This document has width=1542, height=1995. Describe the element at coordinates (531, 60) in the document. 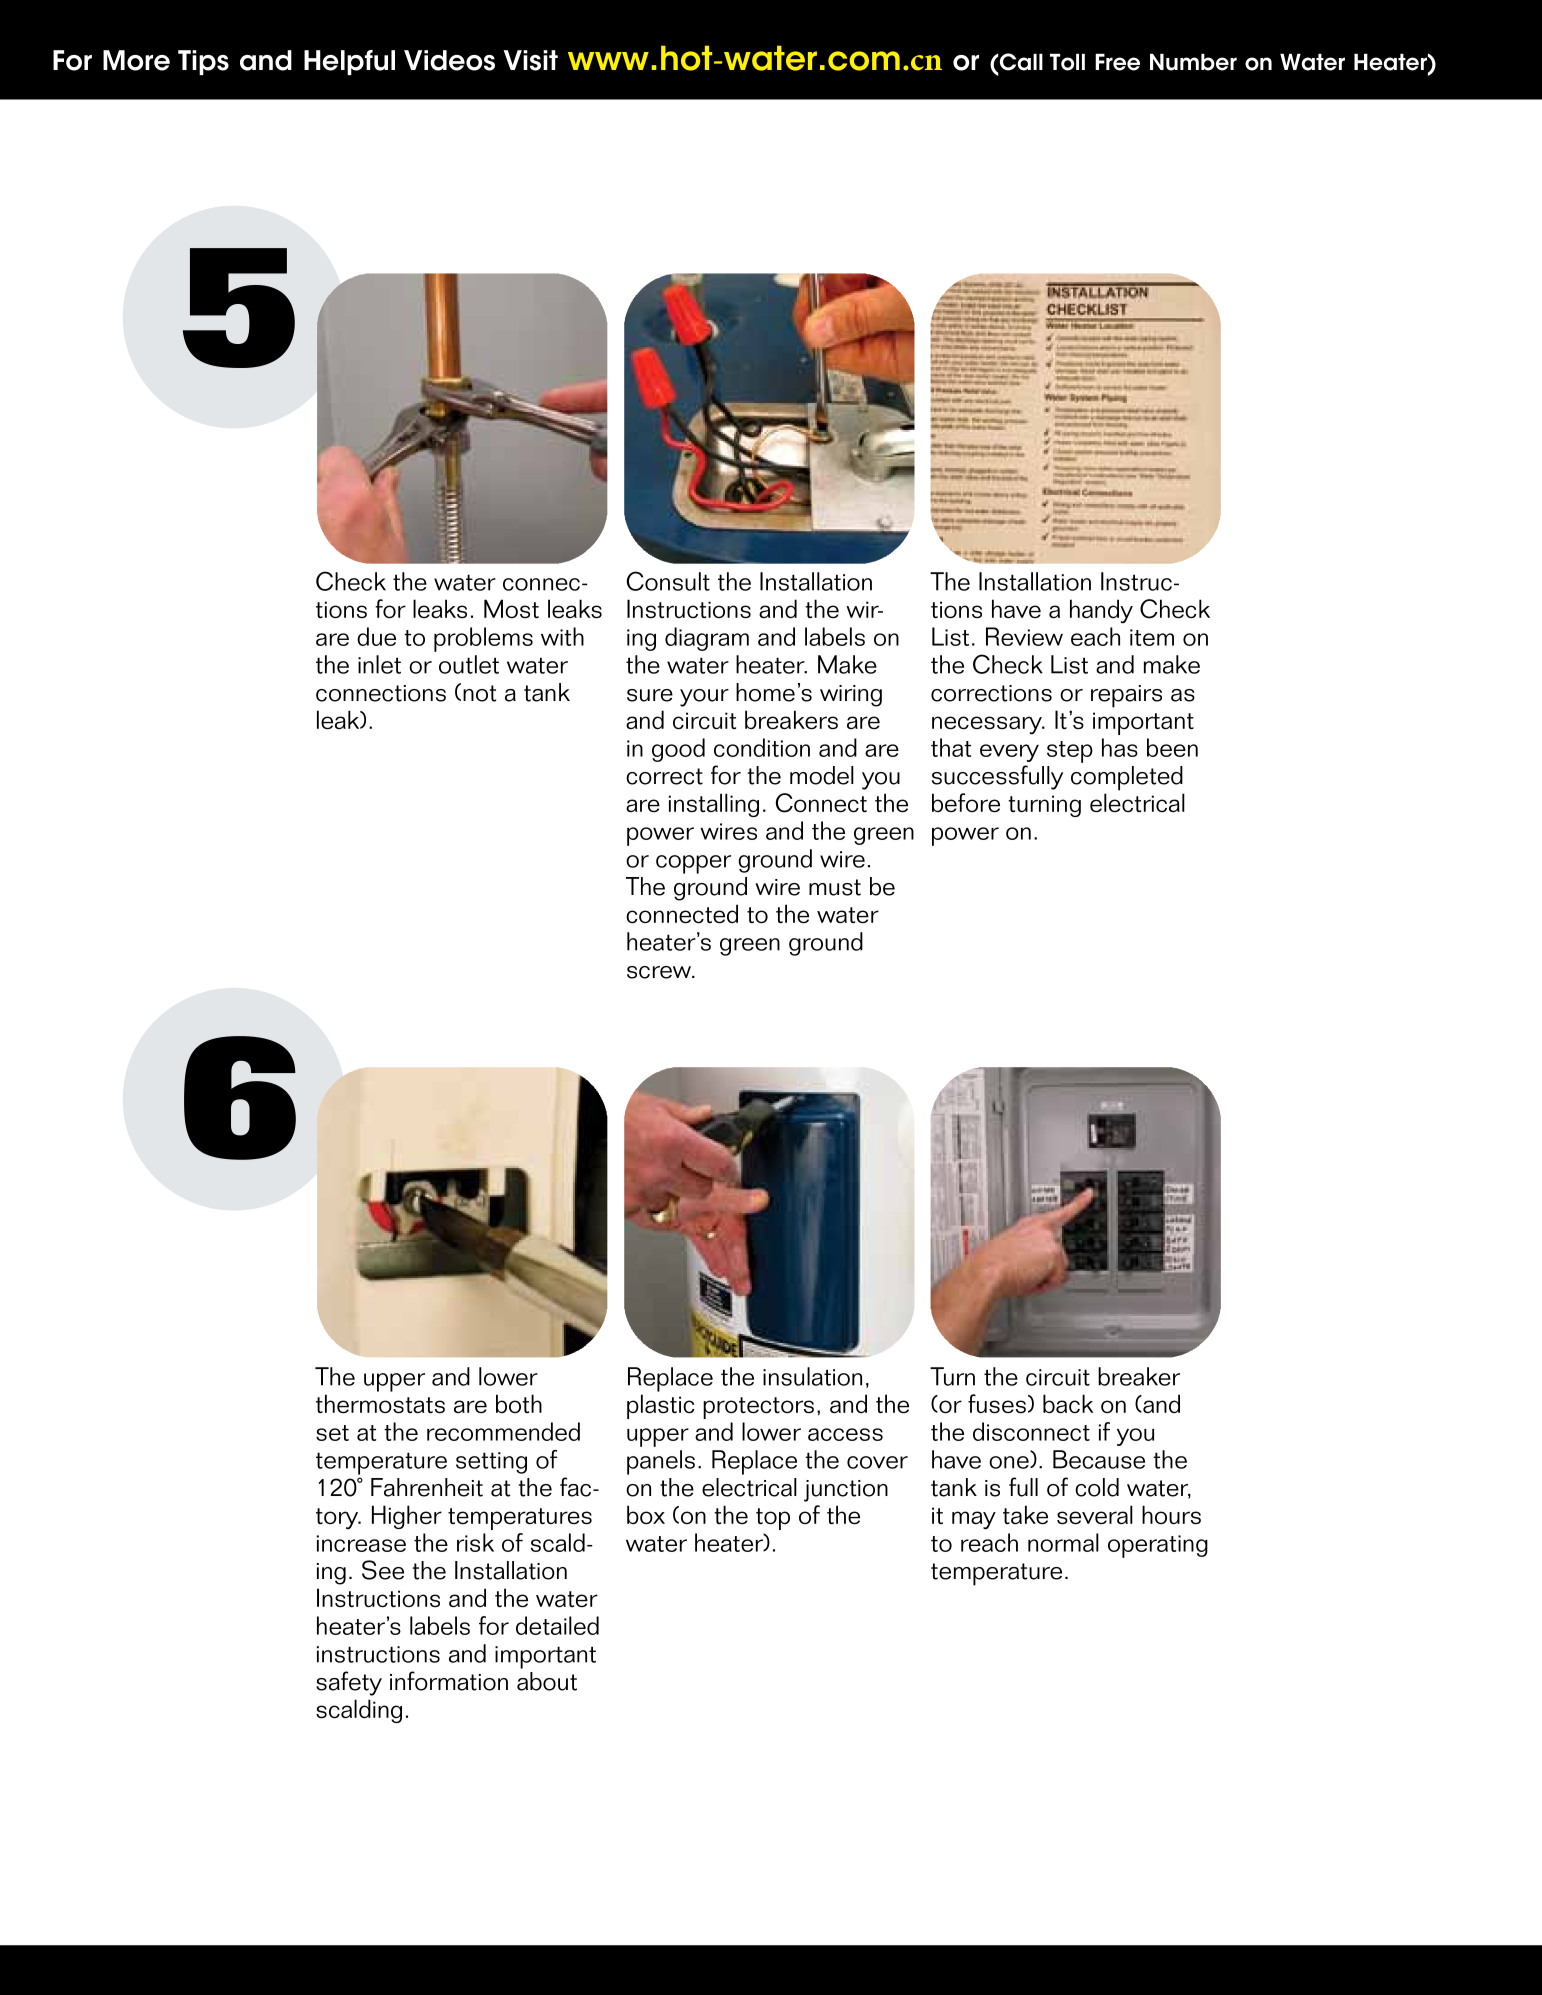

I see `Visit` at that location.
